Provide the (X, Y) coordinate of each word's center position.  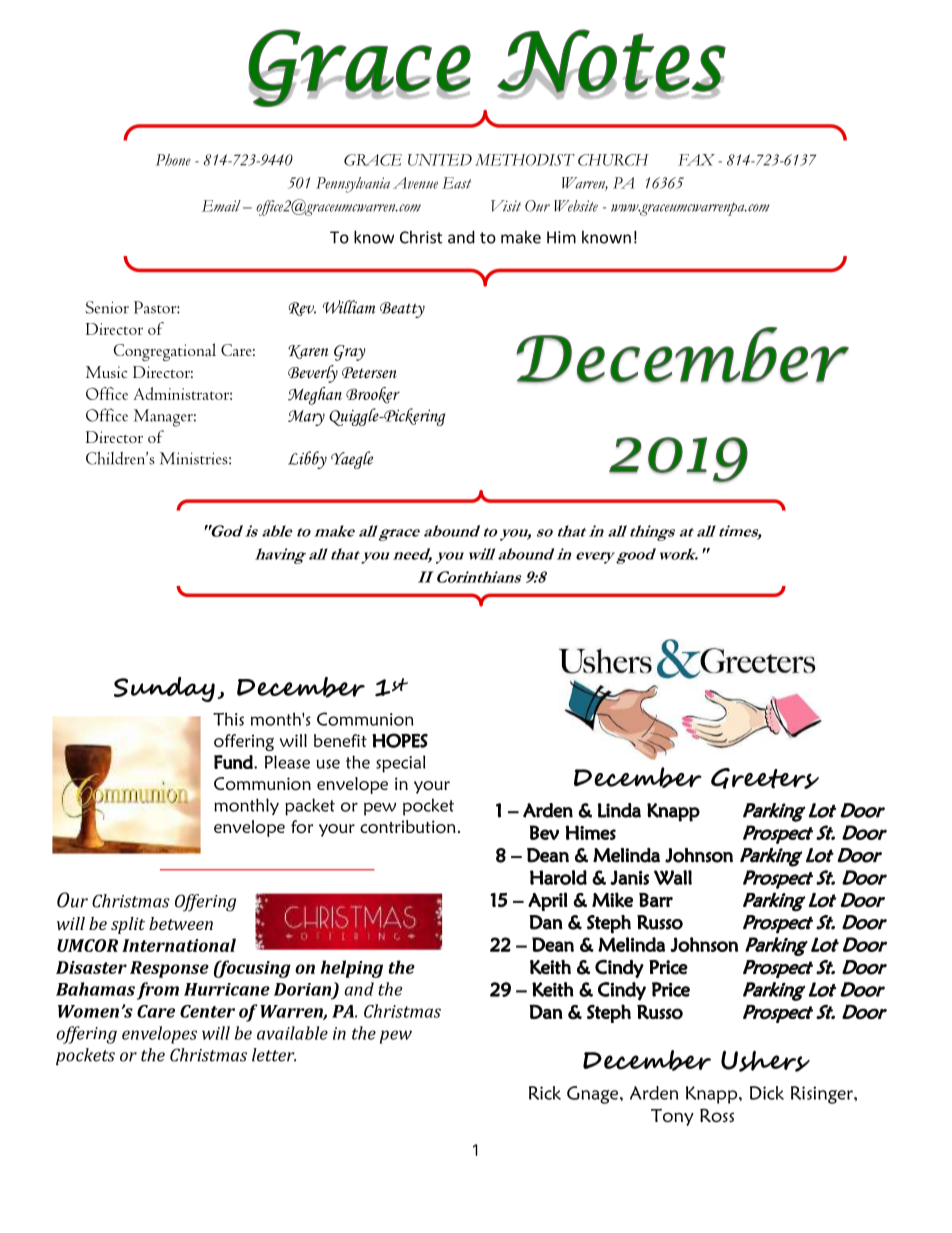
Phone (173, 160)
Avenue (415, 183)
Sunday (164, 689)
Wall (673, 877)
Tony (672, 1117)
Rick (545, 1093)
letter (274, 1055)
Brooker (373, 395)
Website (576, 206)
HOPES (400, 740)
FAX (696, 160)
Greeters (765, 778)
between (181, 923)
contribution (408, 827)
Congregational (165, 352)
